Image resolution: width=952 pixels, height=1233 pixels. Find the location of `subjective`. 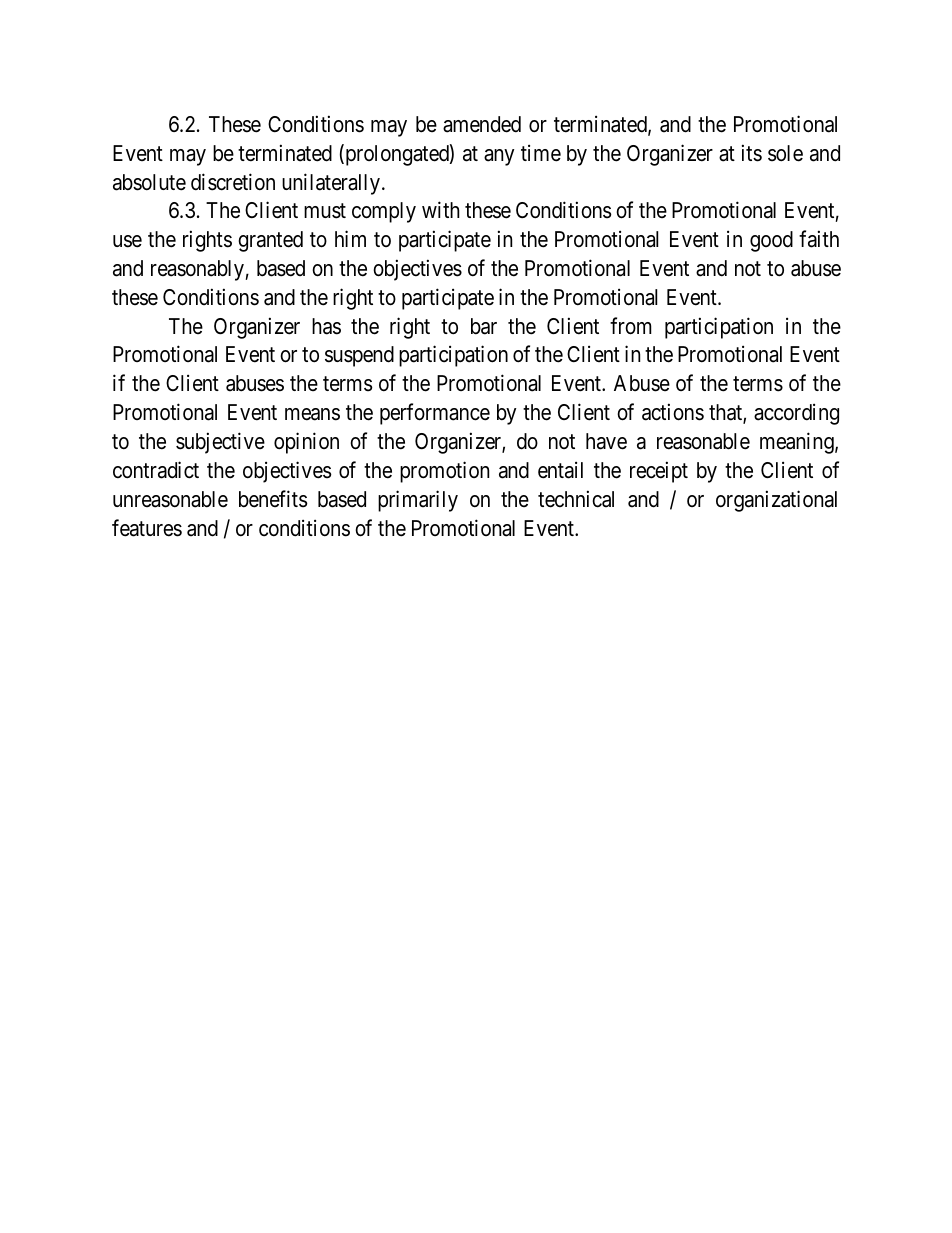

subjective is located at coordinates (220, 443).
